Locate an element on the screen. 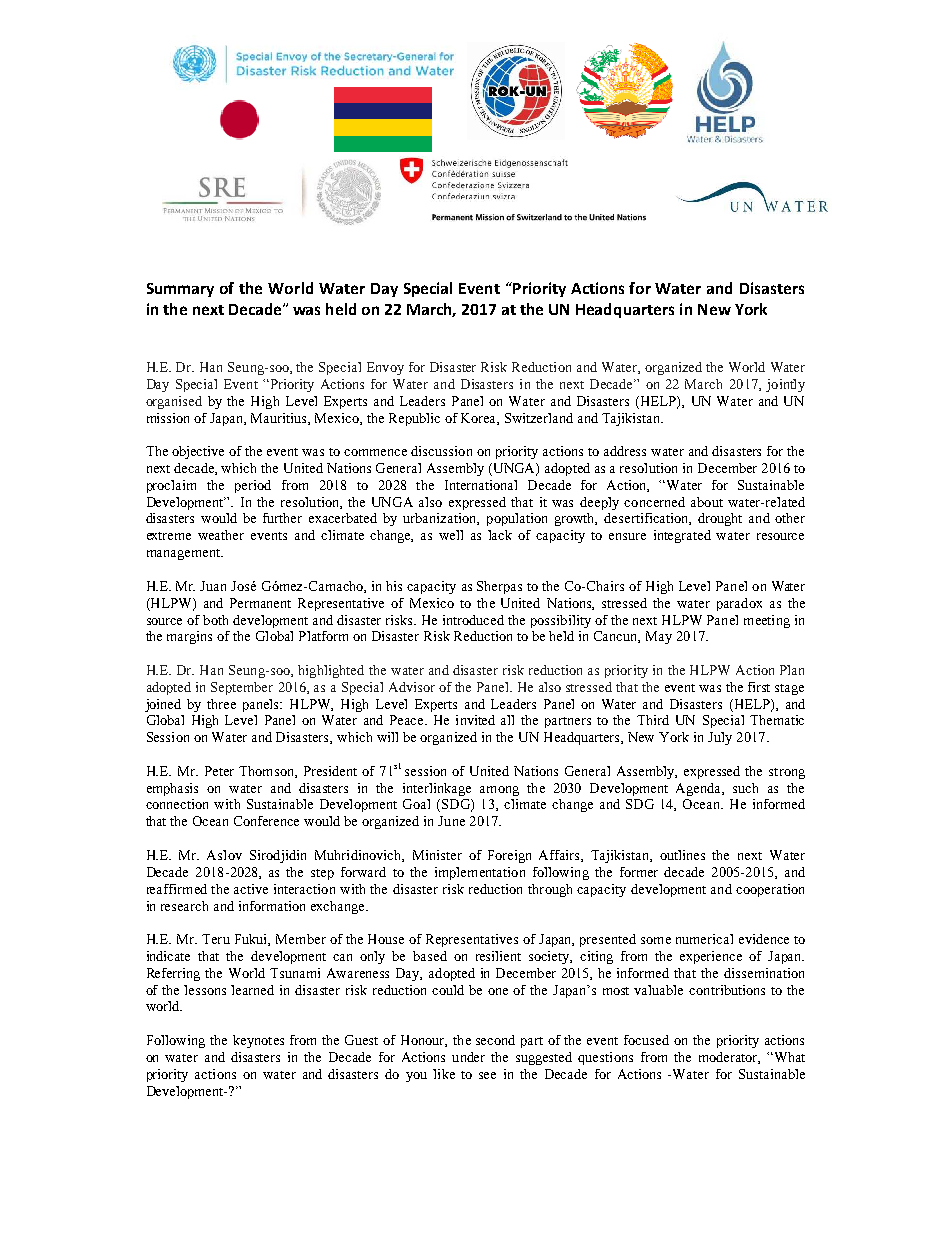 Image resolution: width=952 pixels, height=1233 pixels. keynotes is located at coordinates (258, 1041).
